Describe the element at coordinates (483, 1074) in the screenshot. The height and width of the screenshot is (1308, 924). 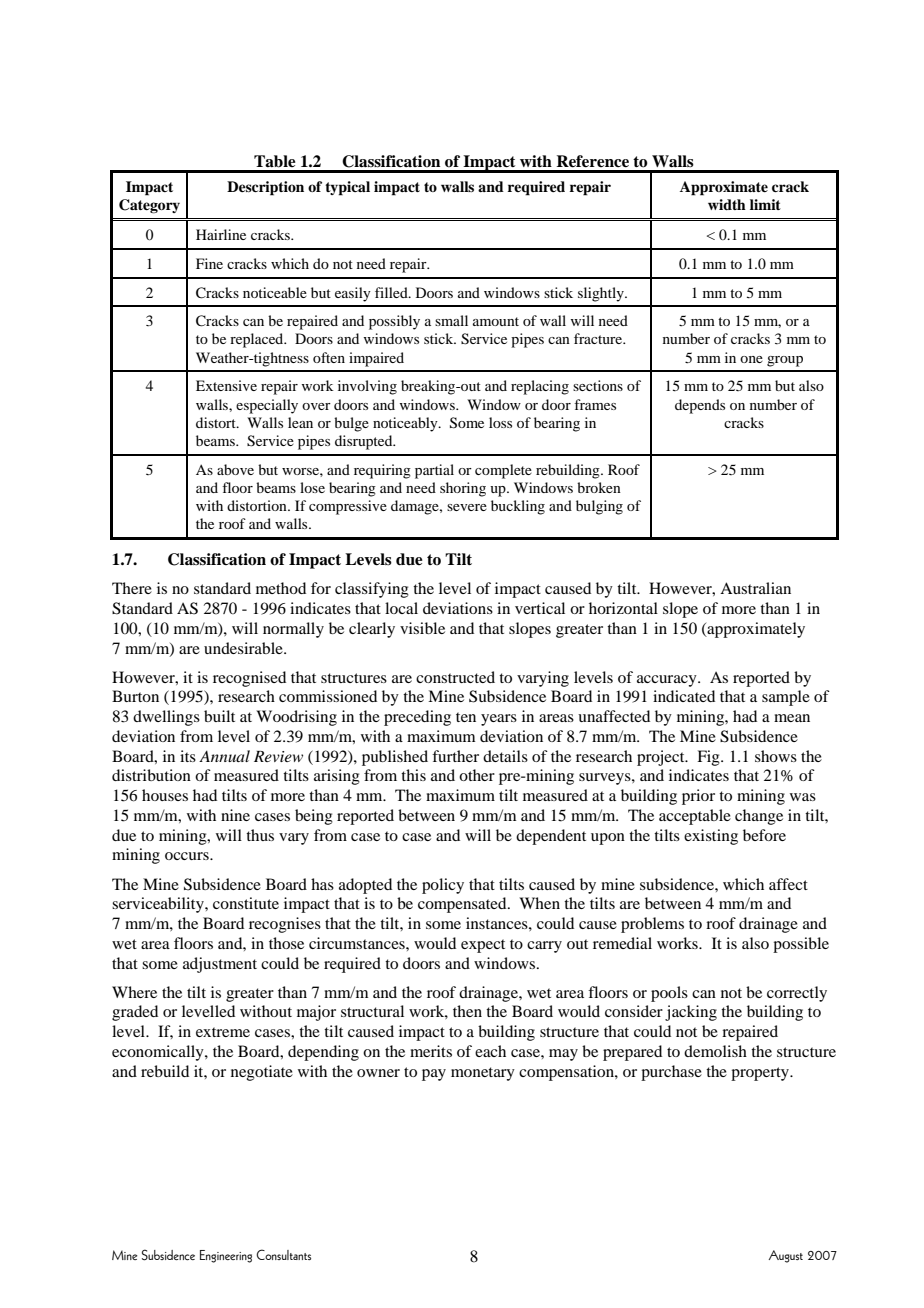
I see `monetary` at that location.
